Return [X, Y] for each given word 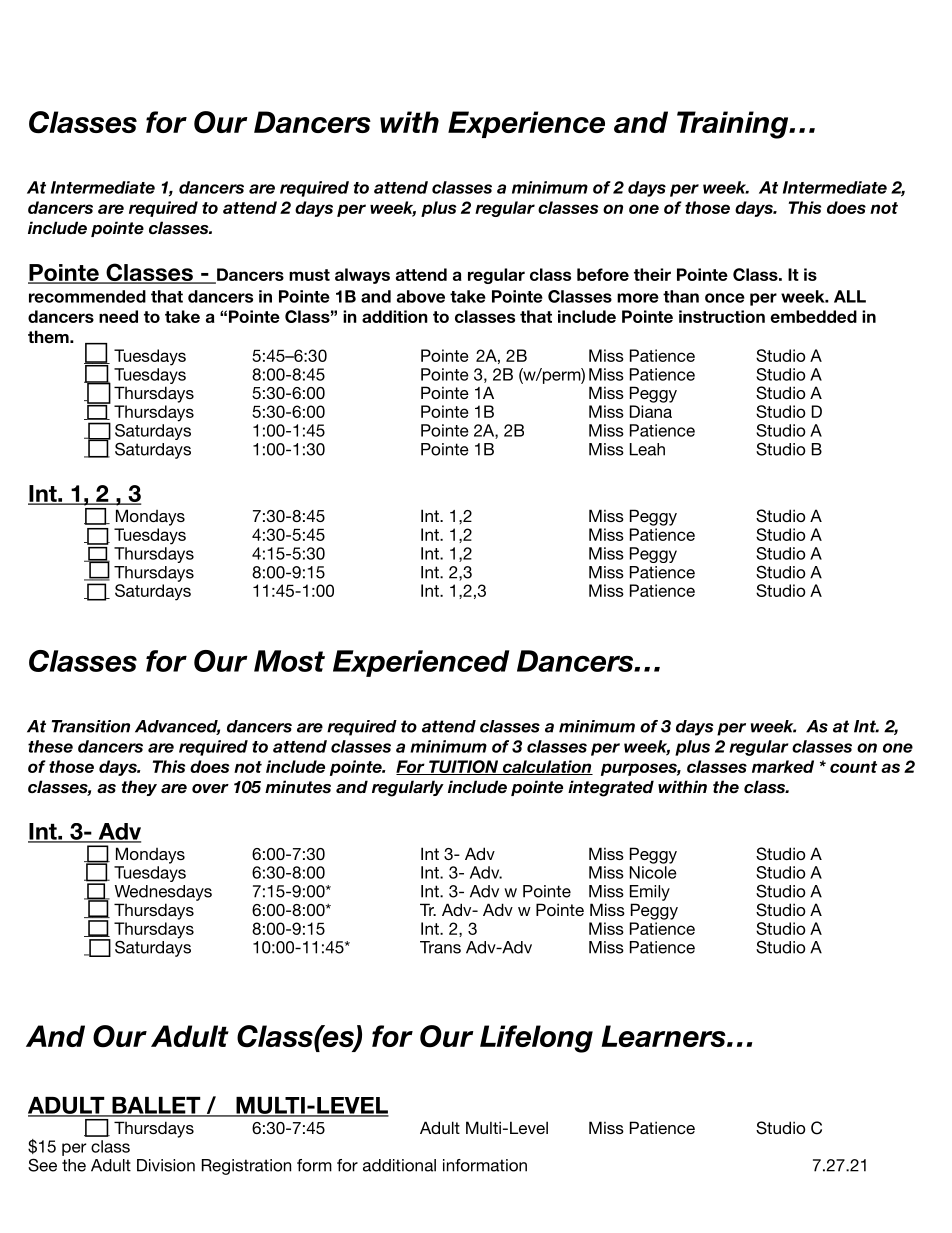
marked [783, 766]
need [118, 316]
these [50, 746]
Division [166, 1165]
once [725, 298]
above [421, 296]
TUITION [464, 767]
